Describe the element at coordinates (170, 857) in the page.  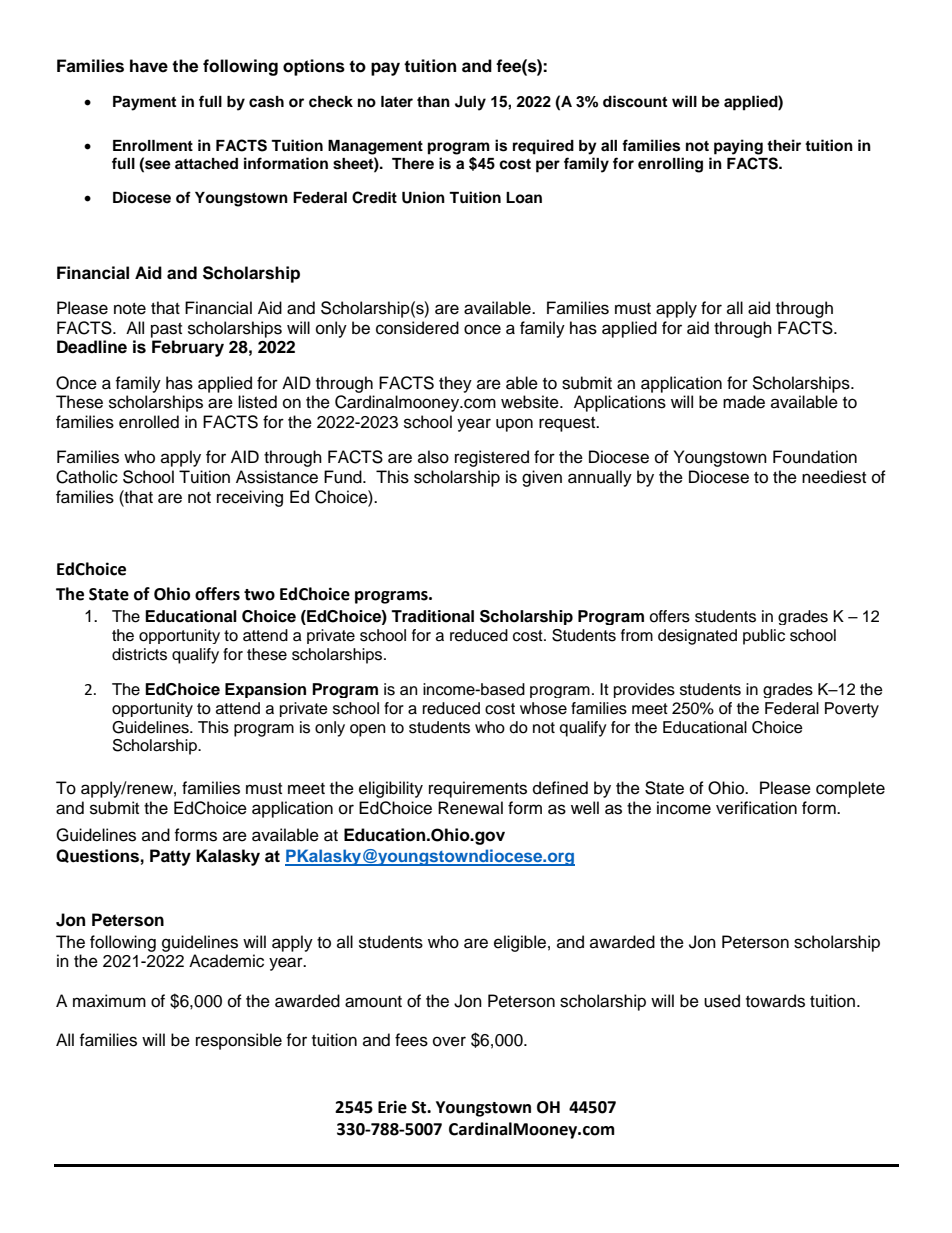
I see `Patty` at that location.
